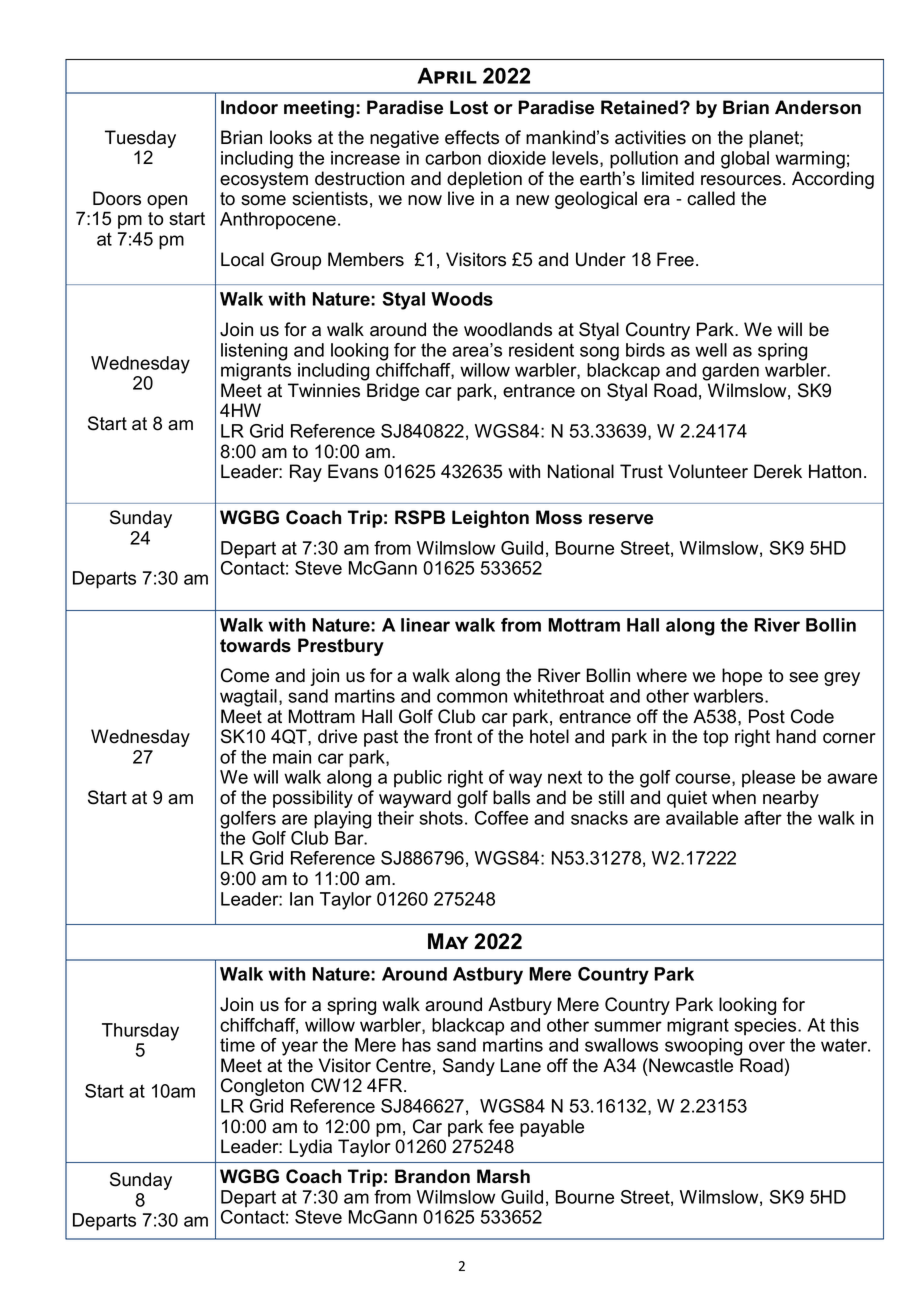  Describe the element at coordinates (311, 1148) in the screenshot. I see `Lydia` at that location.
